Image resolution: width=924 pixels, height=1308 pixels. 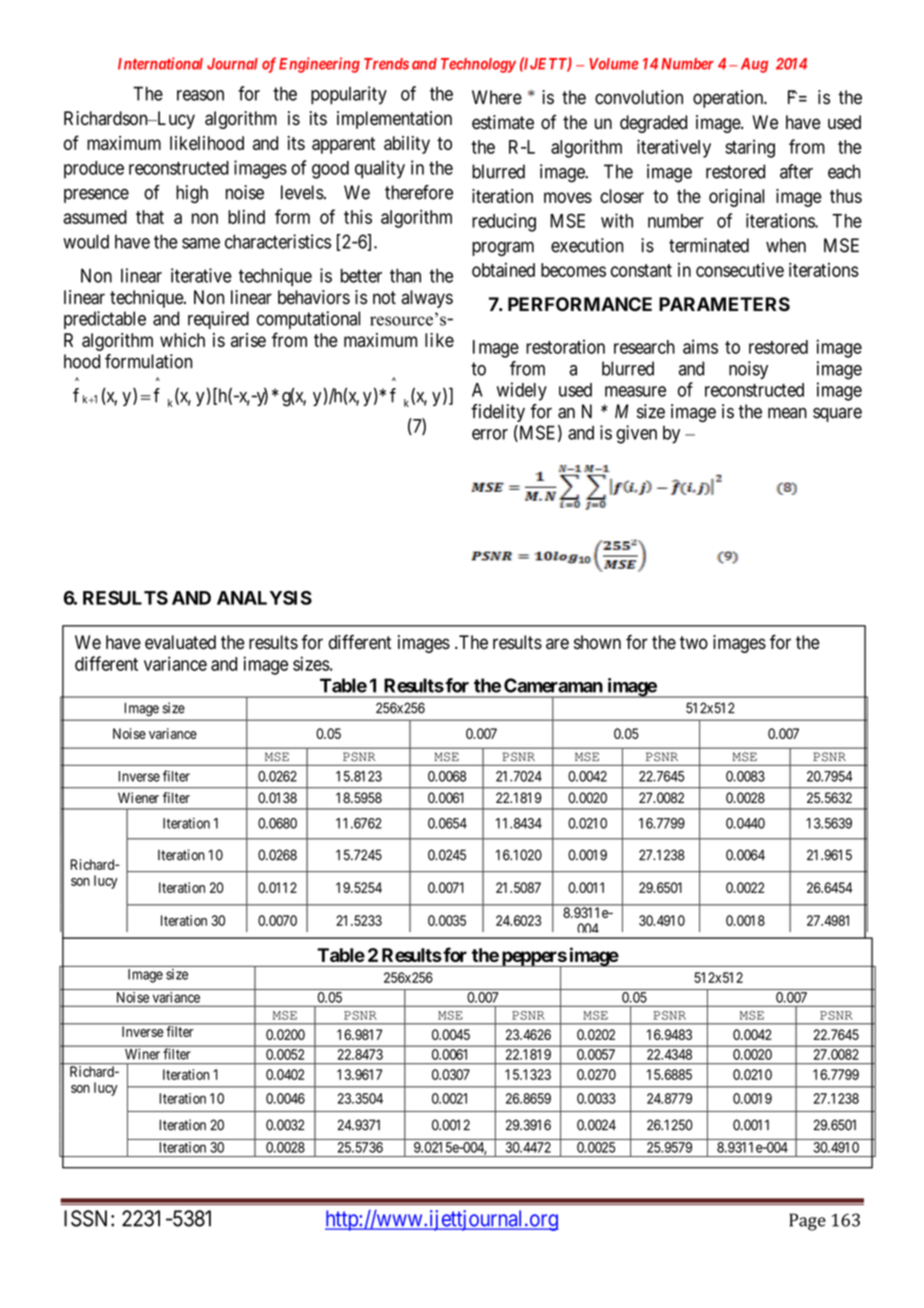 What do you see at coordinates (497, 97) in the page?
I see `Where` at bounding box center [497, 97].
